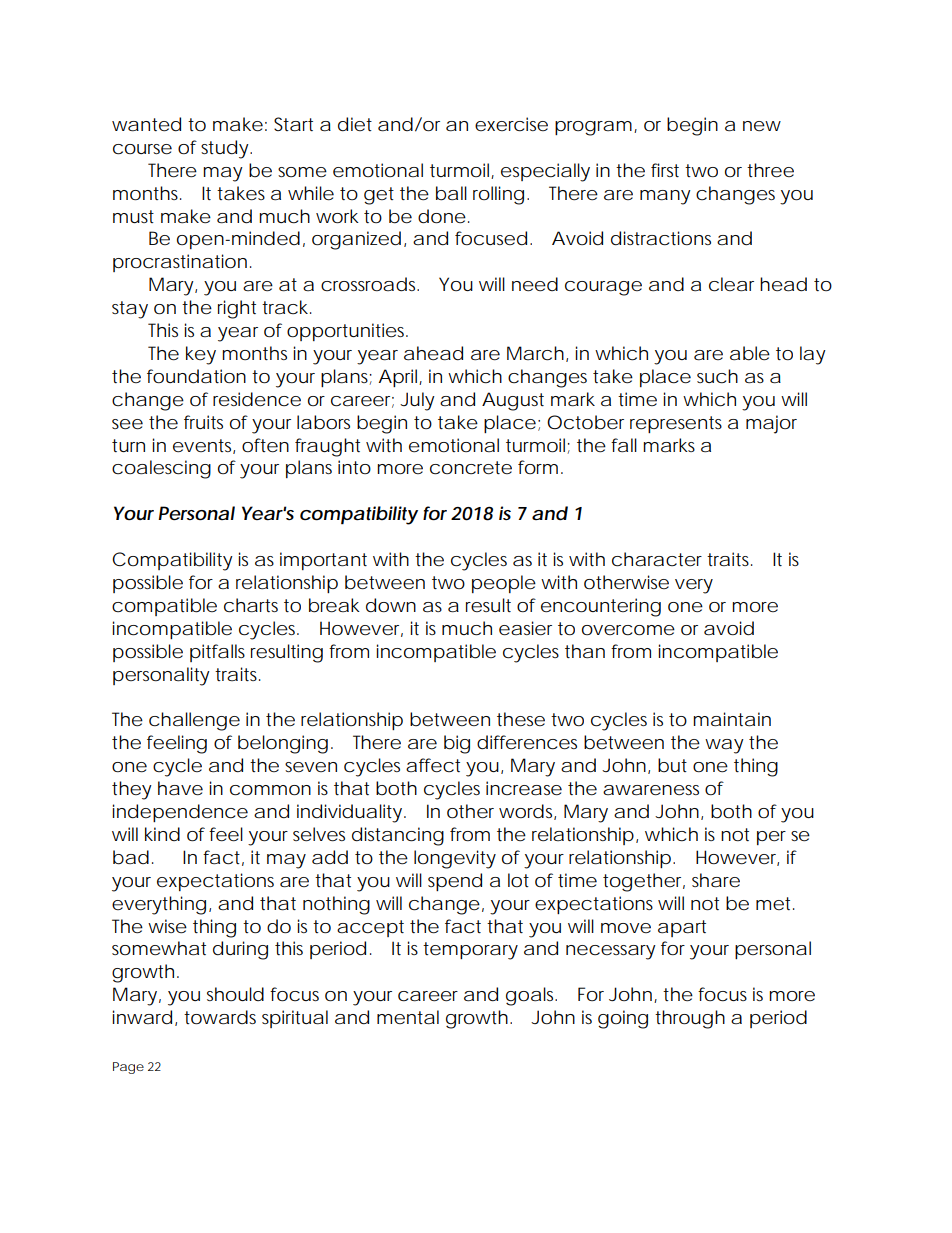  What do you see at coordinates (408, 1017) in the page?
I see `mental` at bounding box center [408, 1017].
